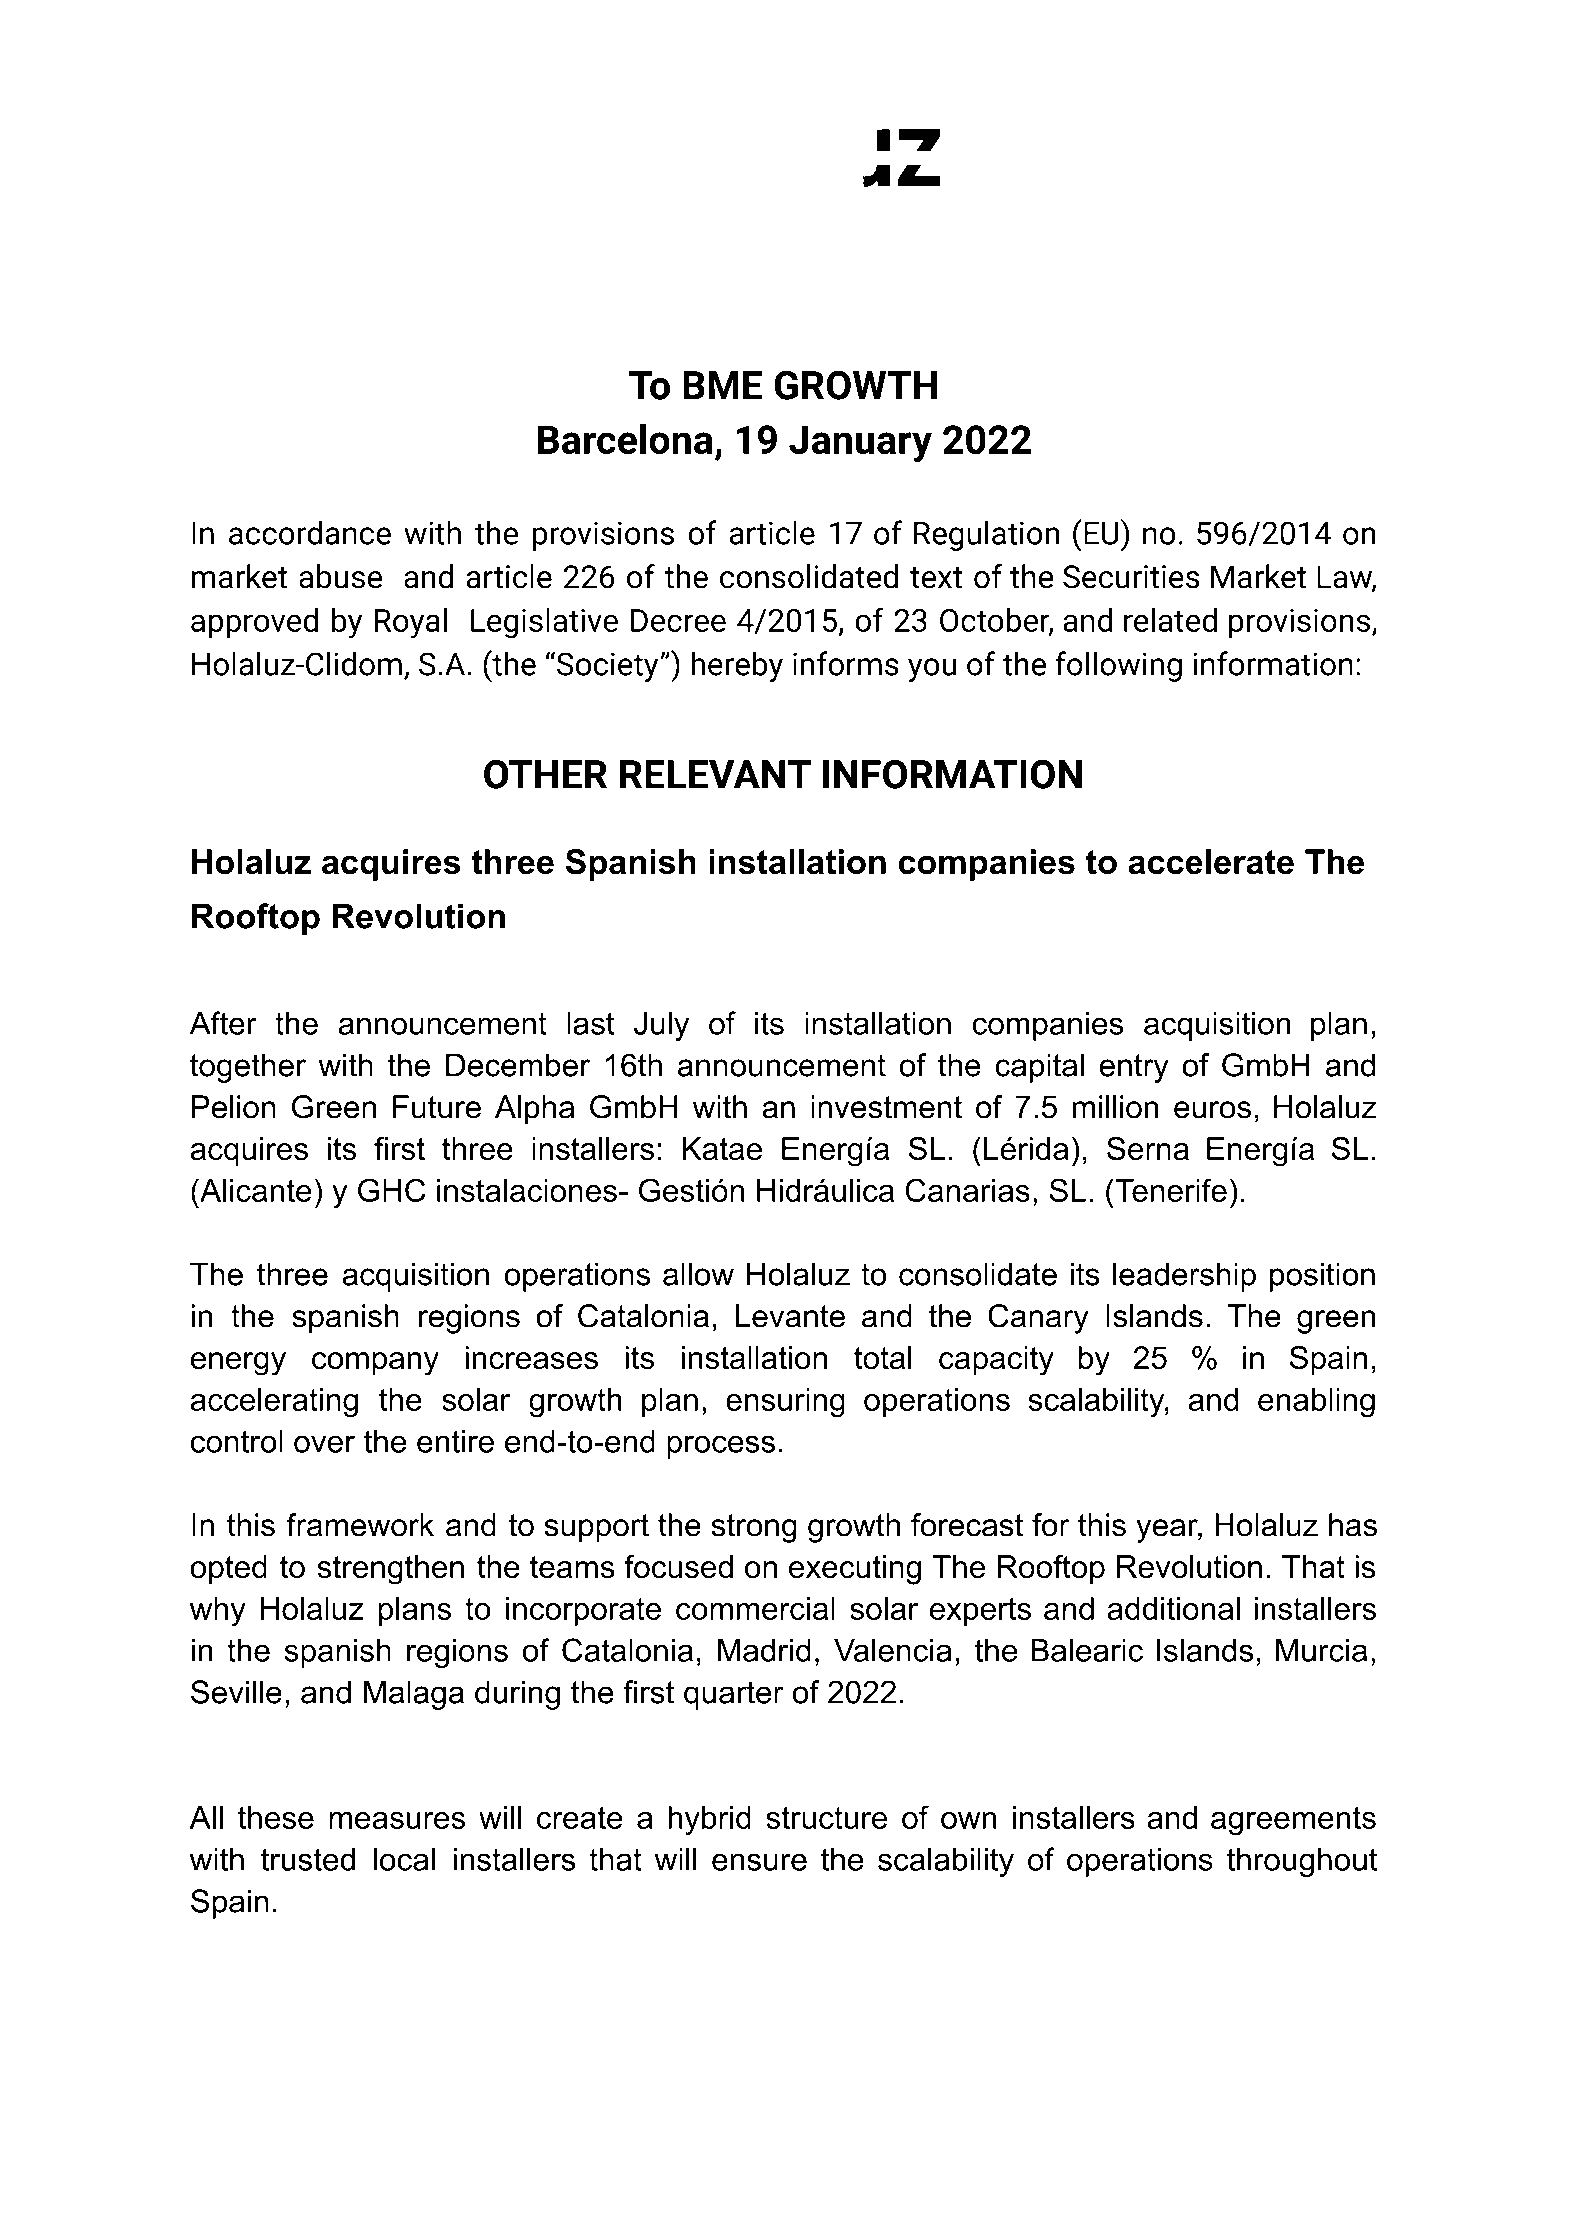  I want to click on Future, so click(437, 1107).
